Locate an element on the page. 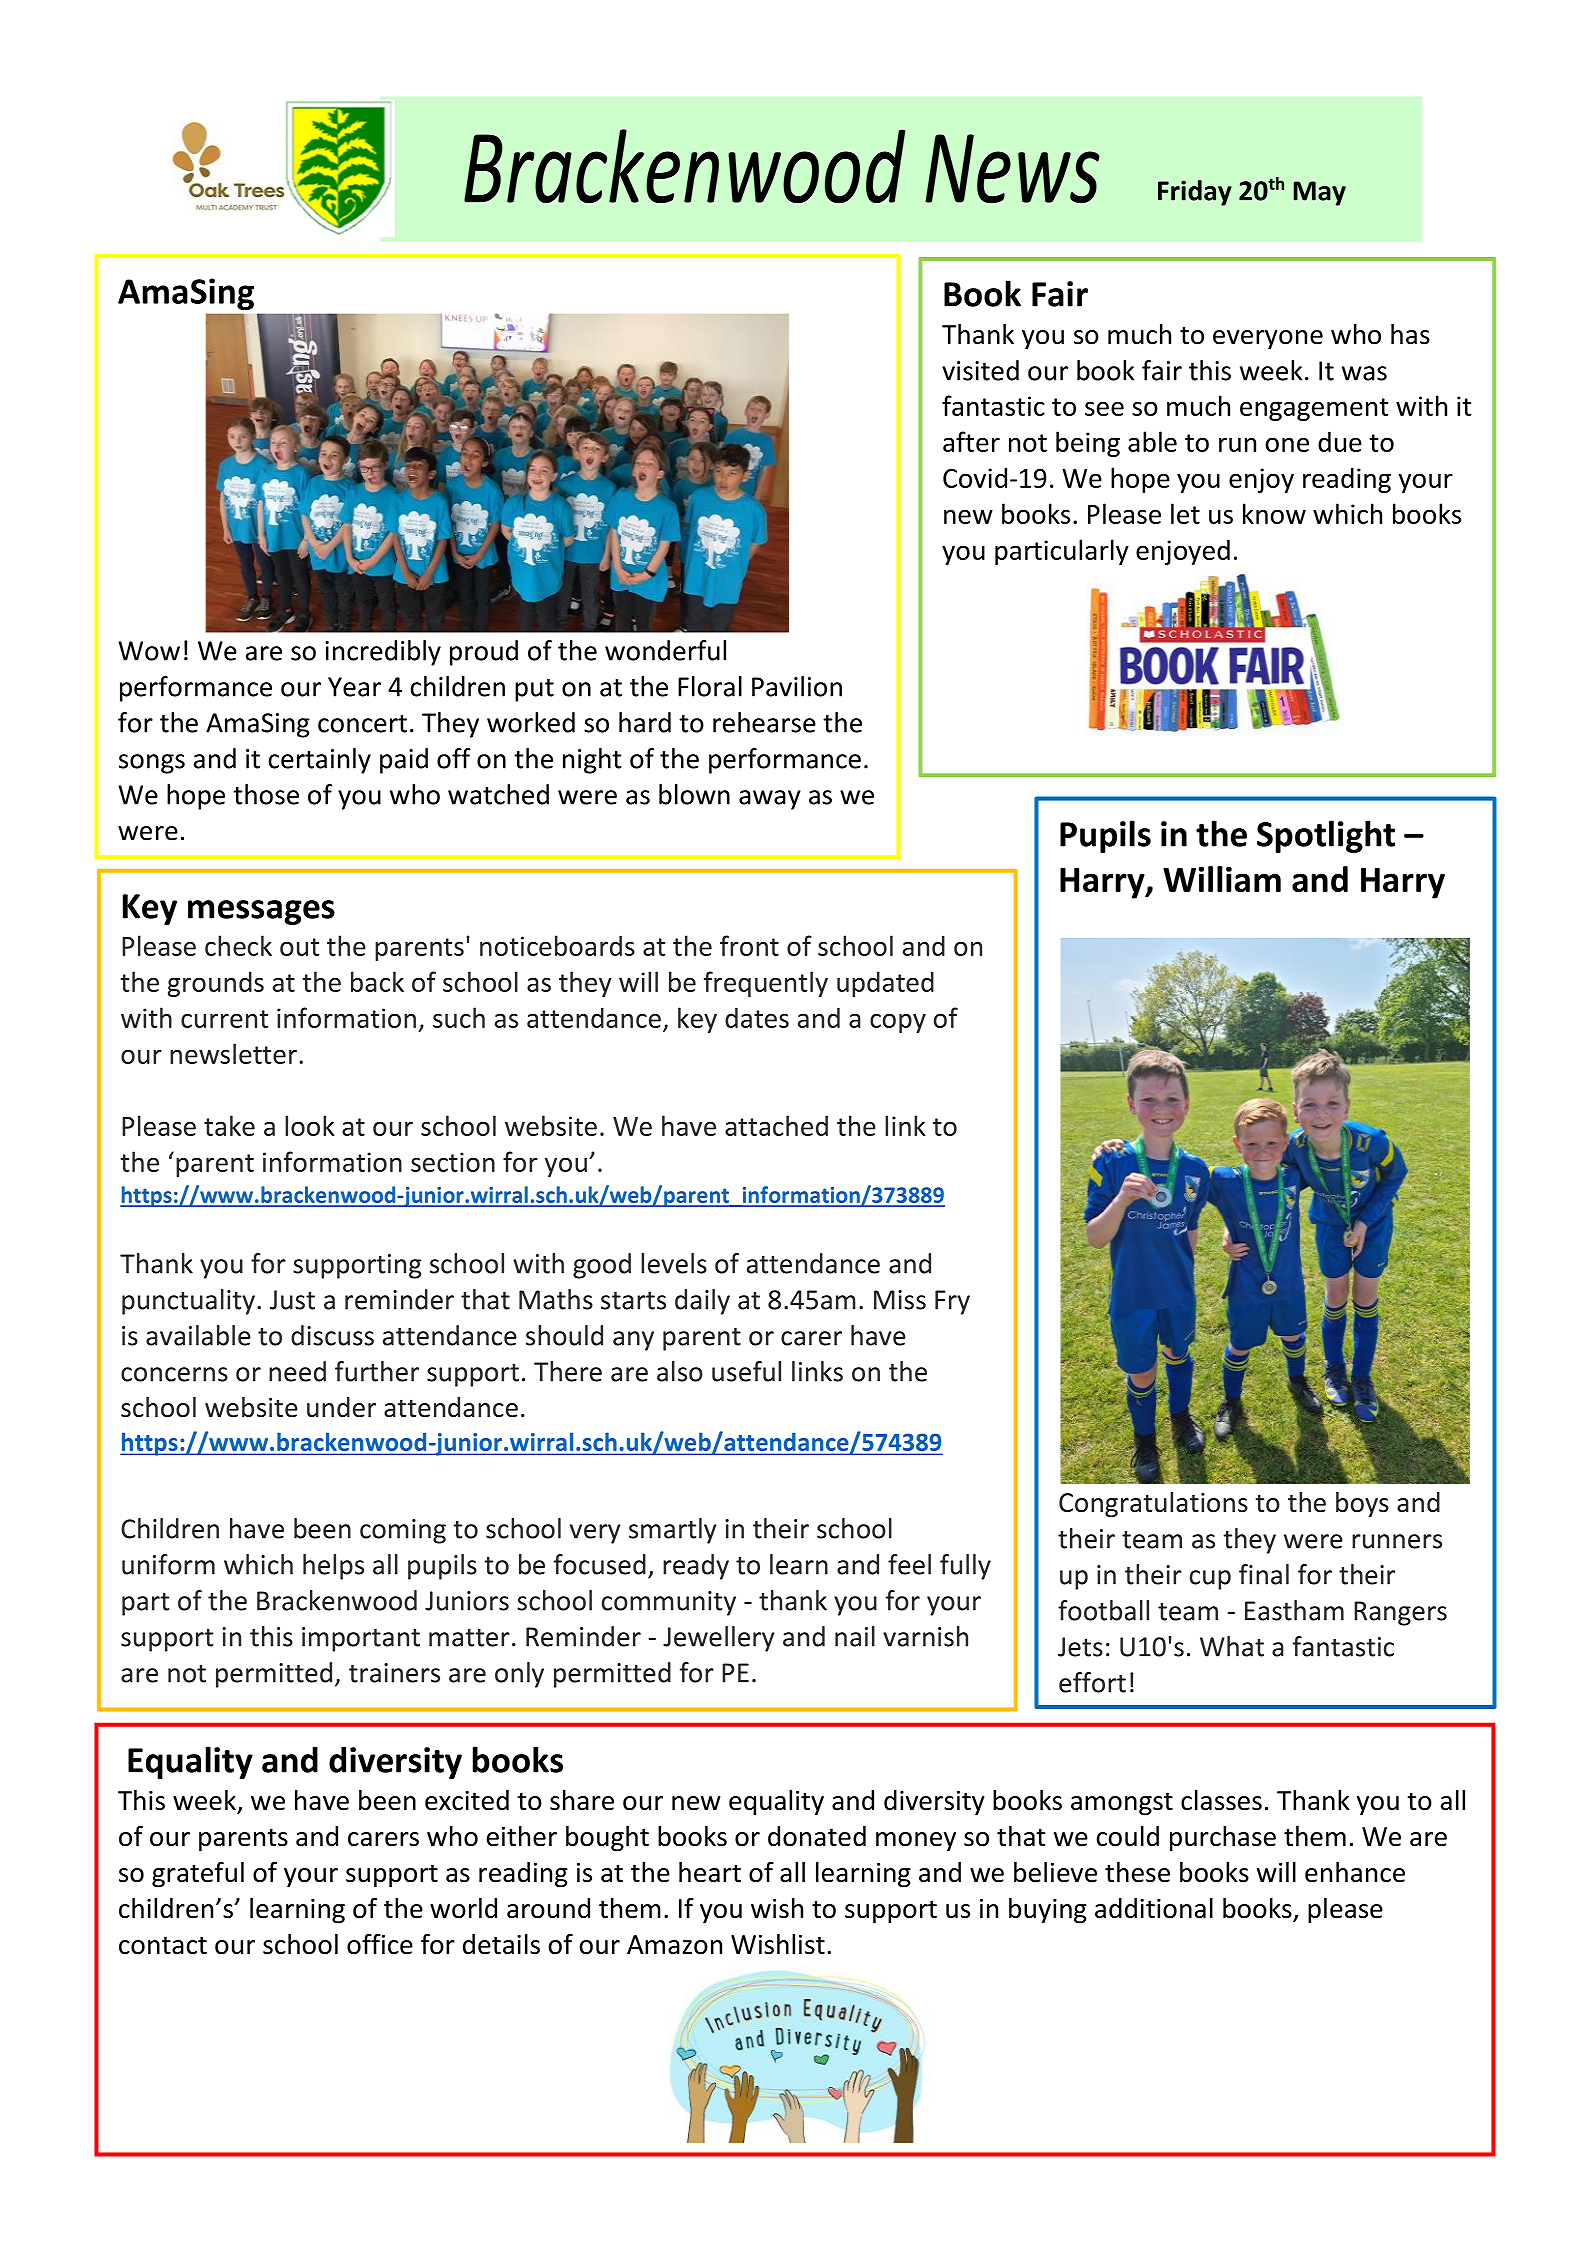 The width and height of the image is (1595, 2256). Friday is located at coordinates (1195, 193).
